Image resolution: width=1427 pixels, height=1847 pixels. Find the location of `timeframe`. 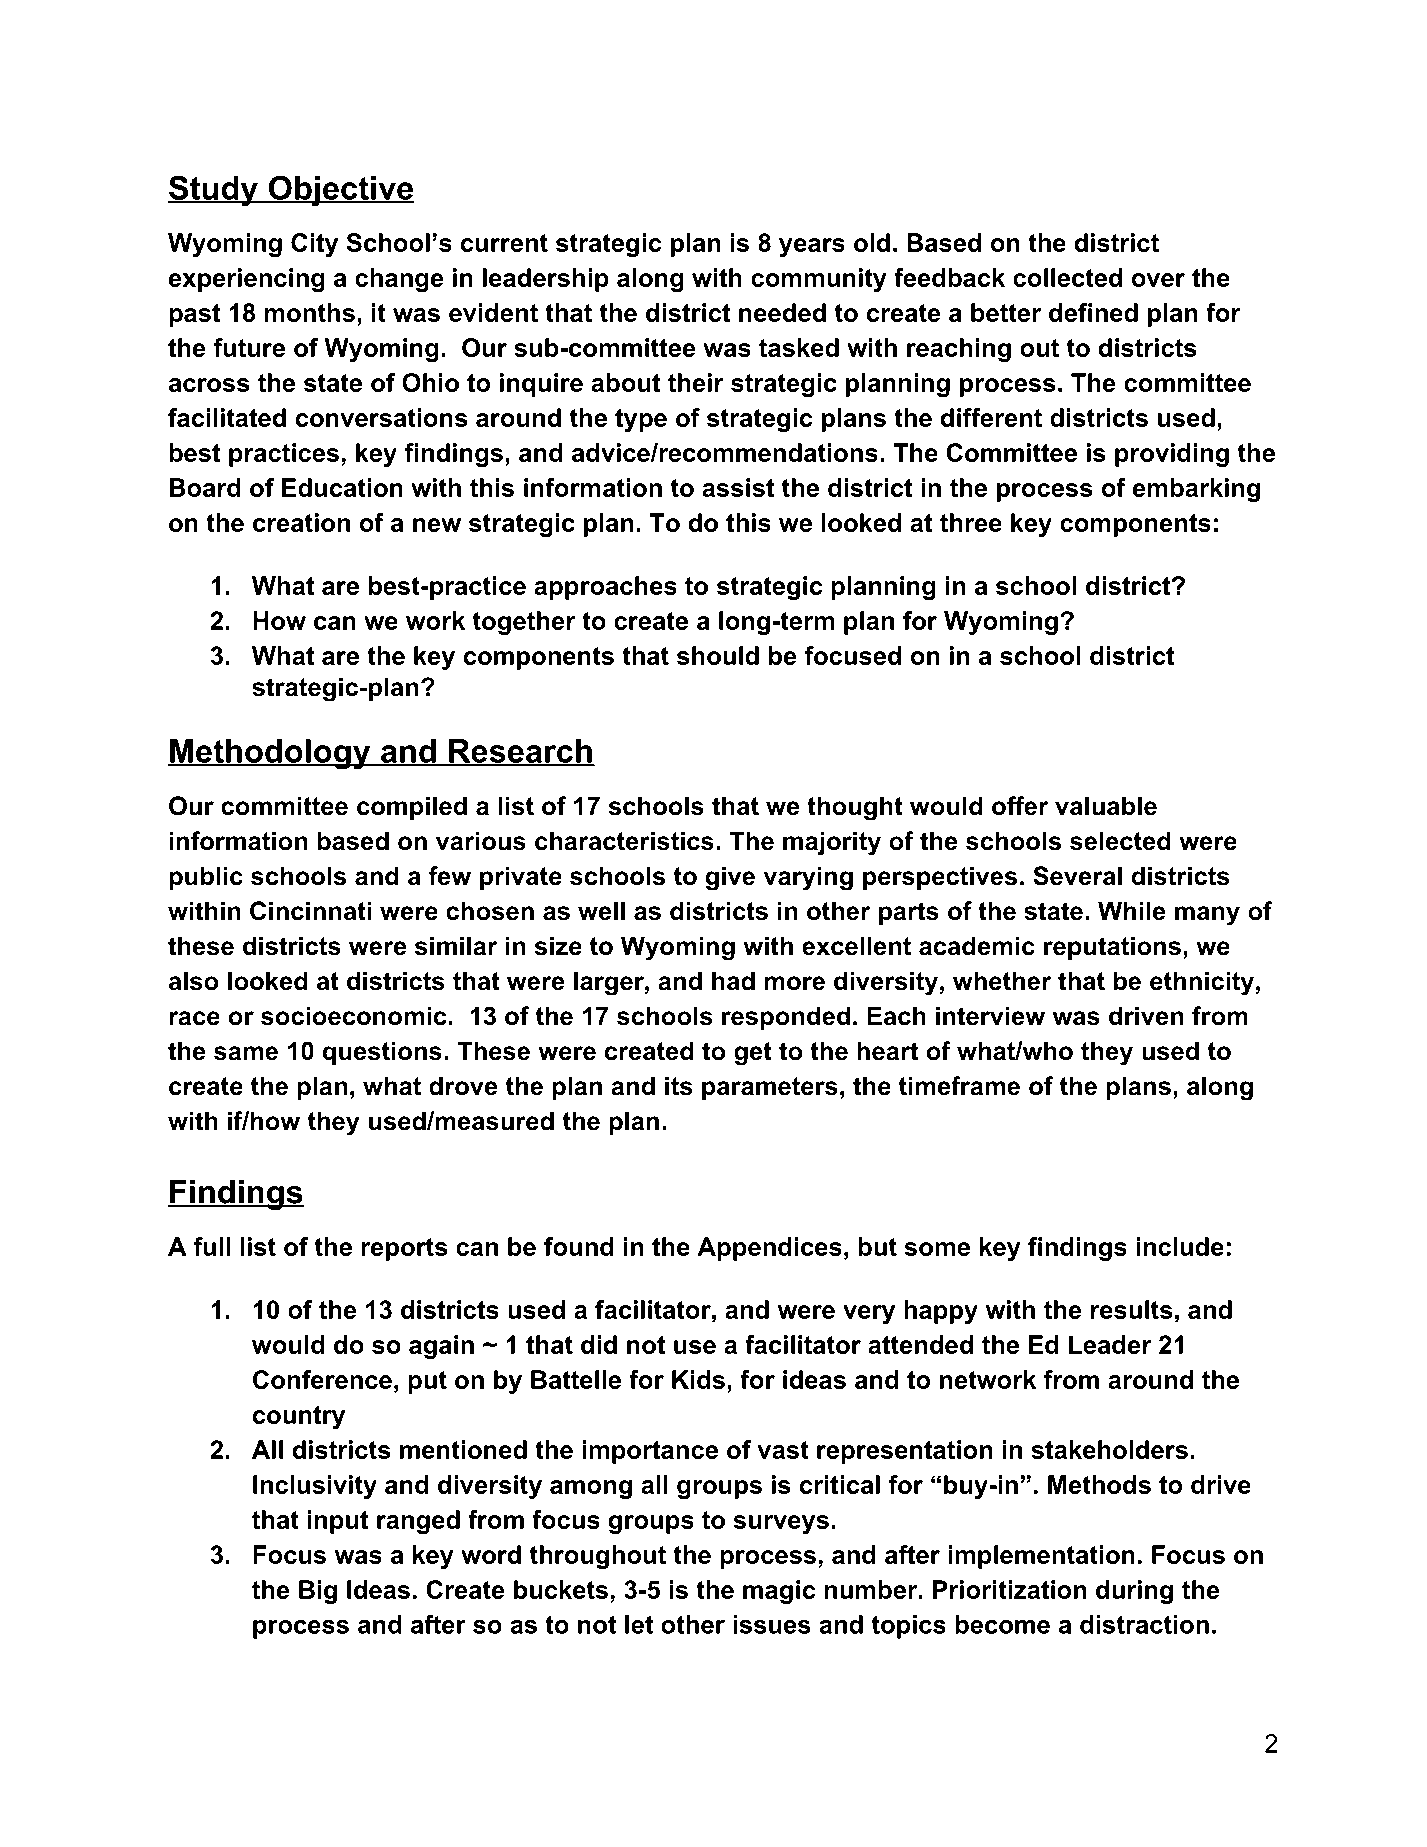

timeframe is located at coordinates (959, 1086).
